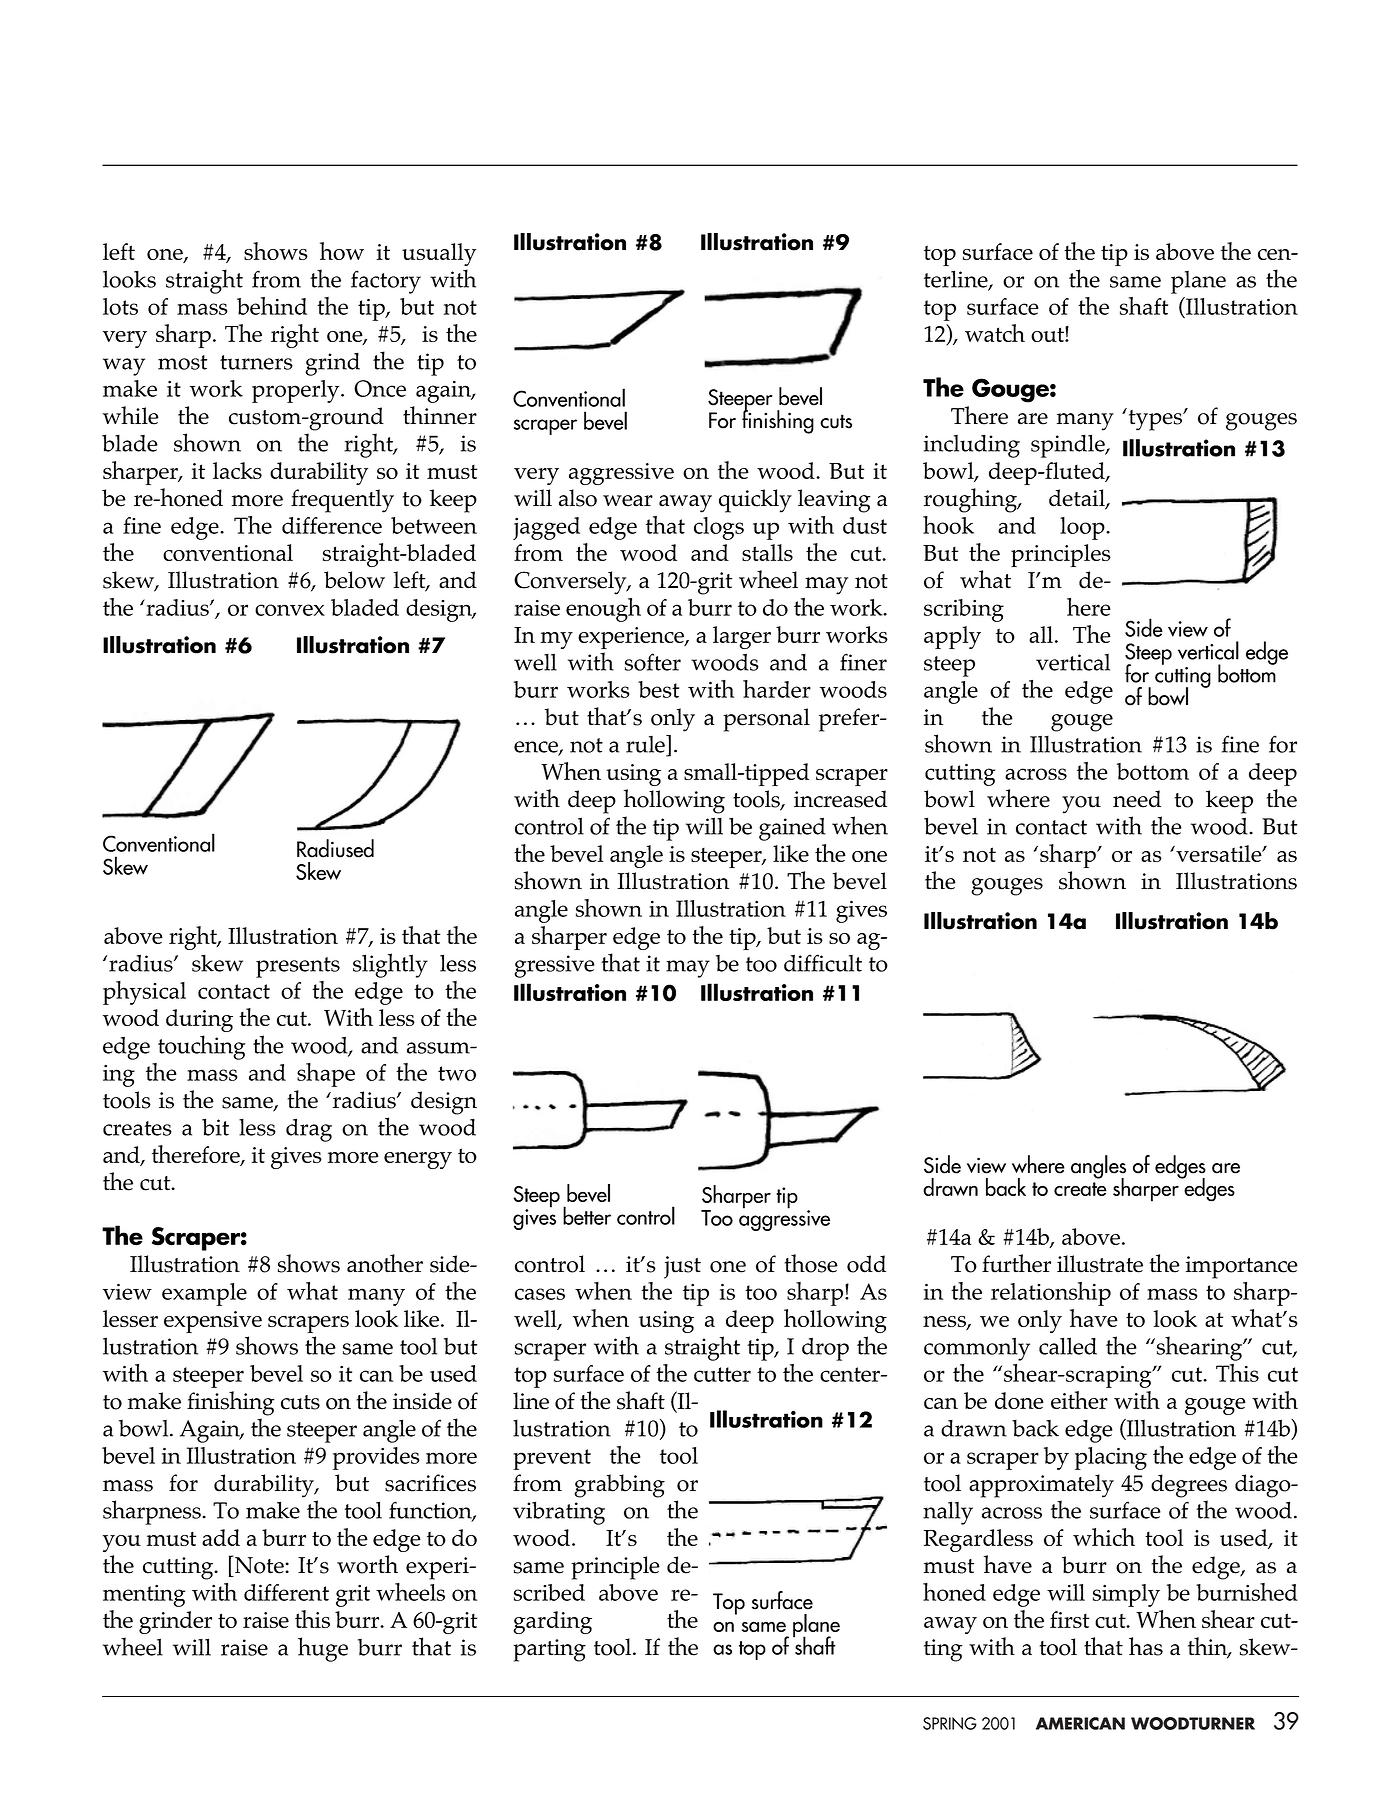  Describe the element at coordinates (950, 1723) in the screenshot. I see `SPRING` at that location.
